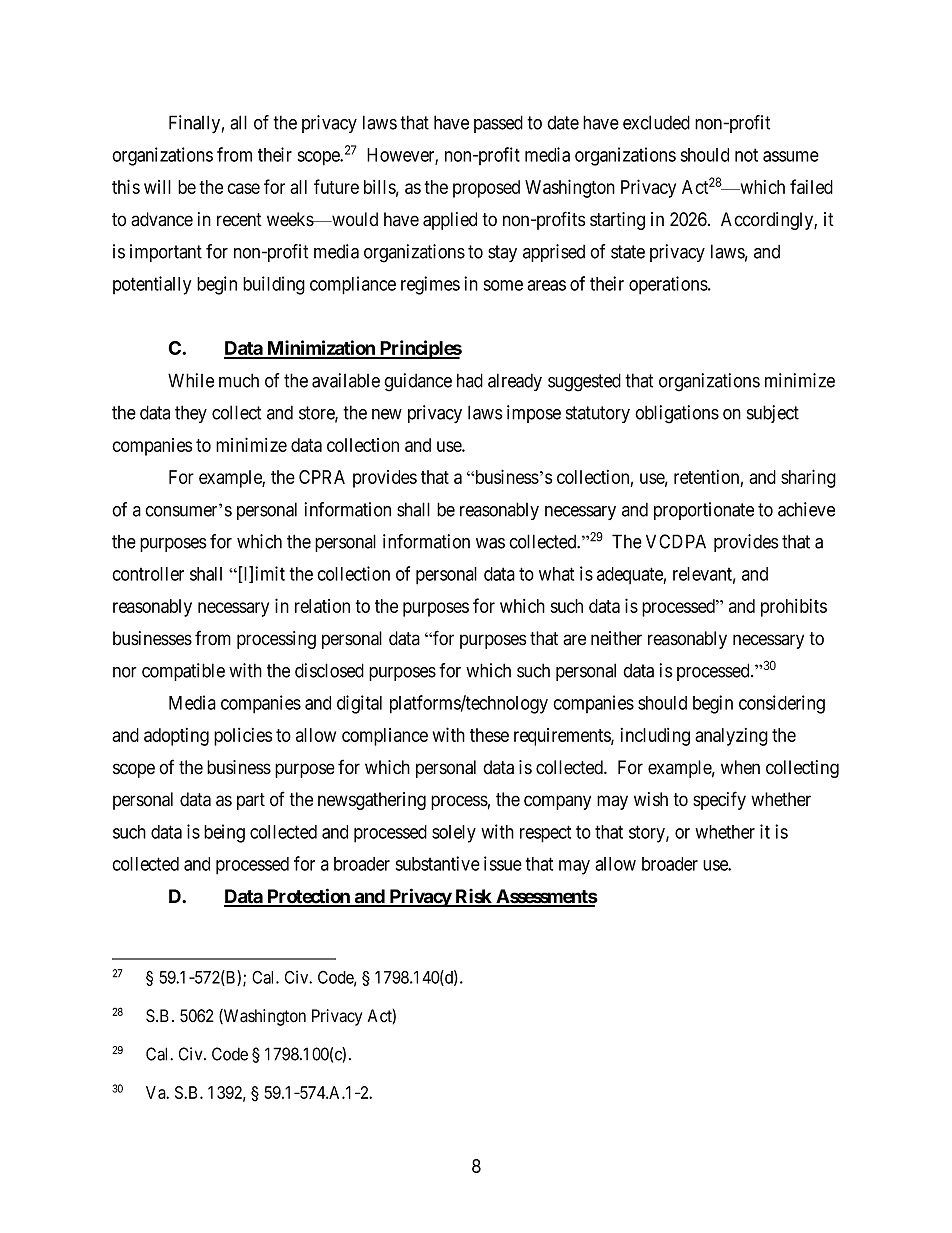 The width and height of the image is (952, 1233). I want to click on some, so click(503, 285).
